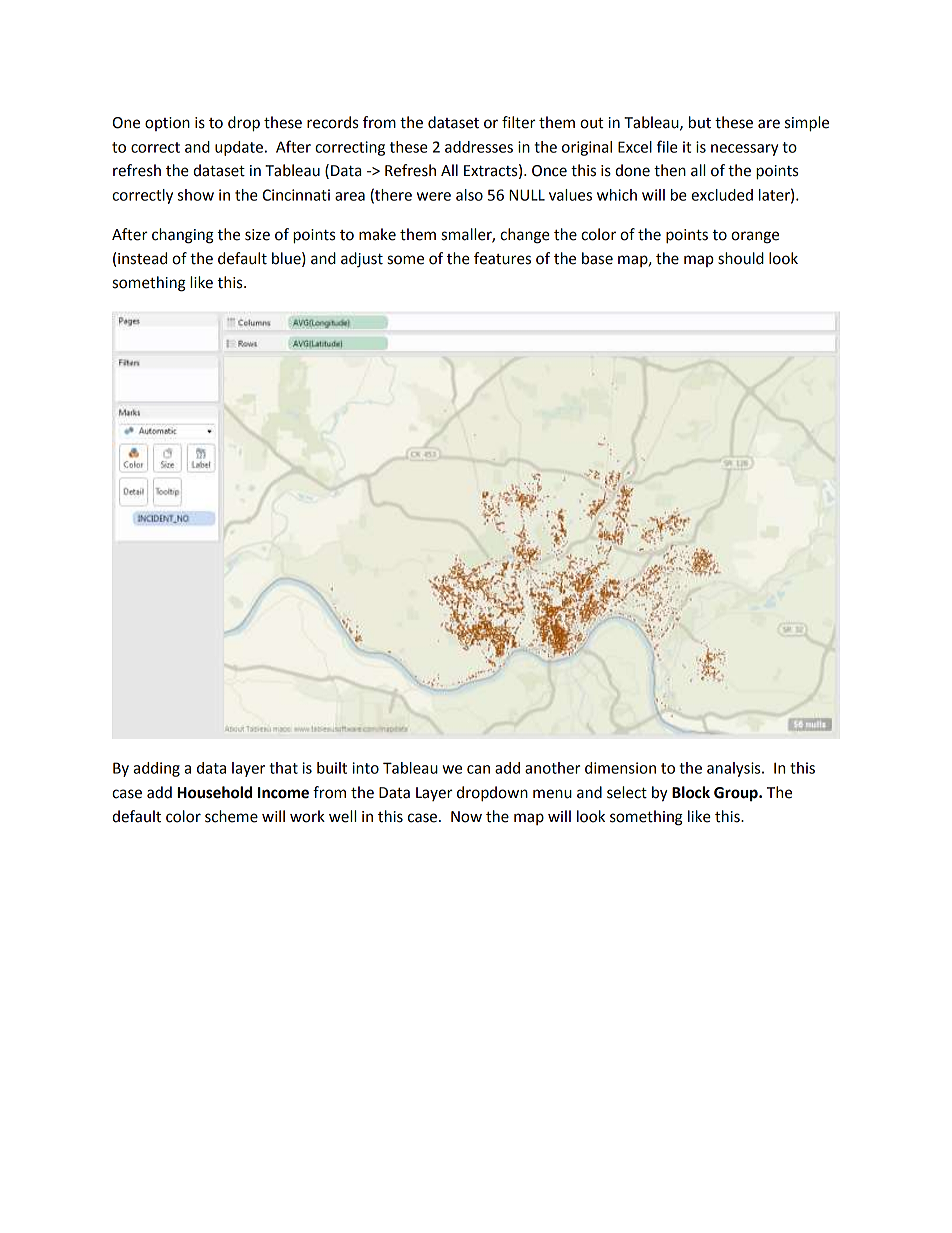  Describe the element at coordinates (478, 769) in the page. I see `can` at that location.
